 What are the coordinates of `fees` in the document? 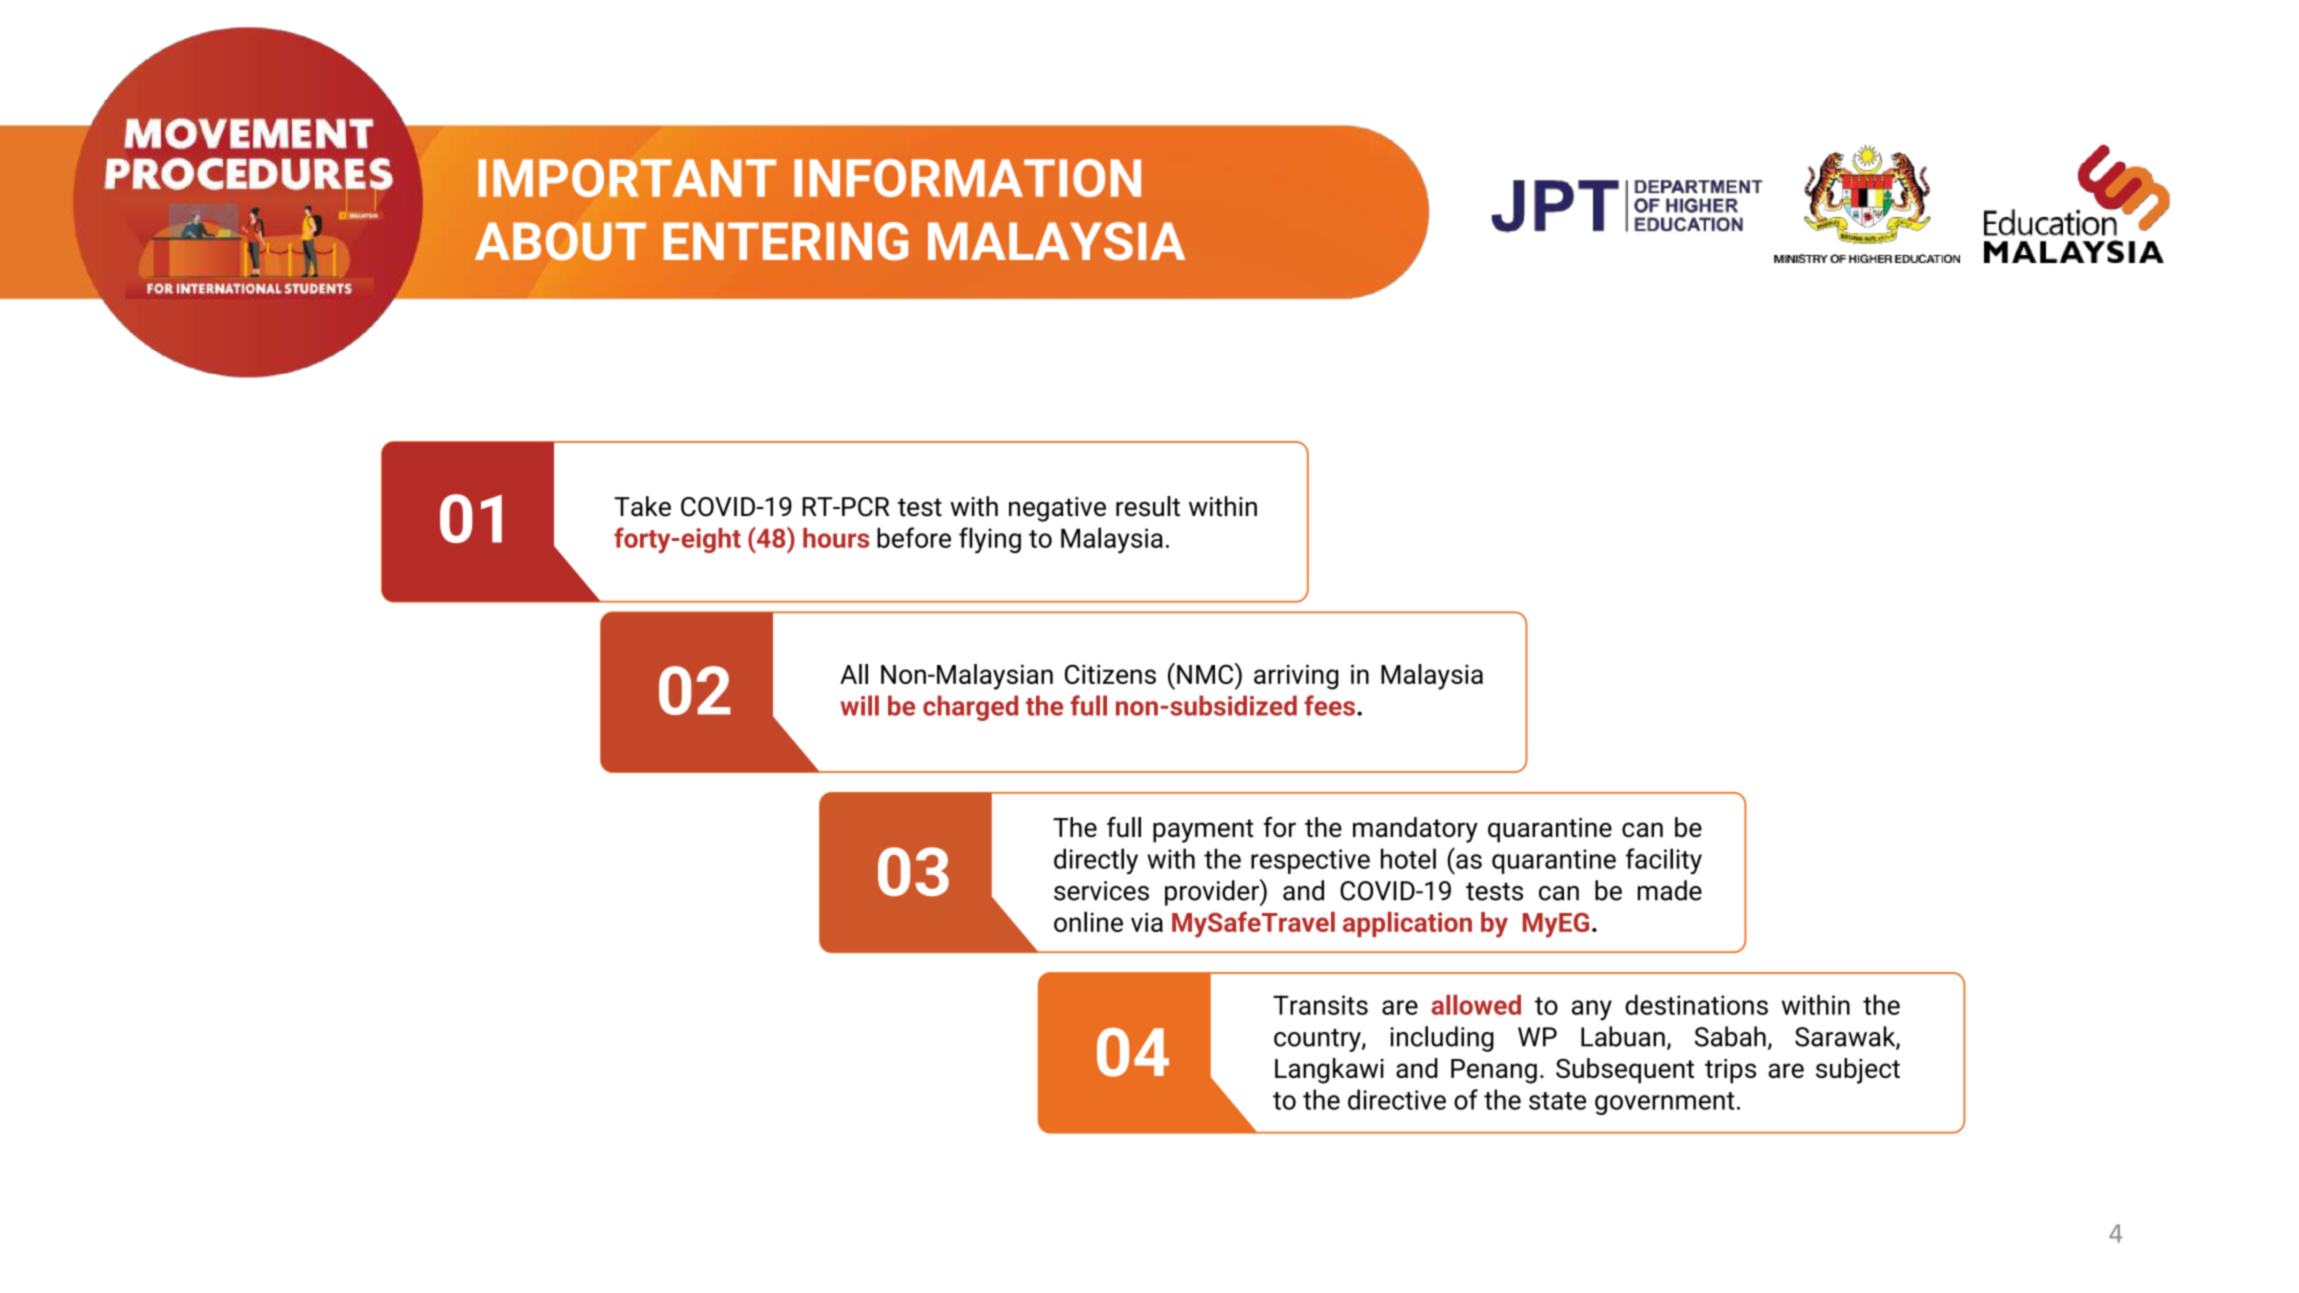 It's located at (1329, 705).
